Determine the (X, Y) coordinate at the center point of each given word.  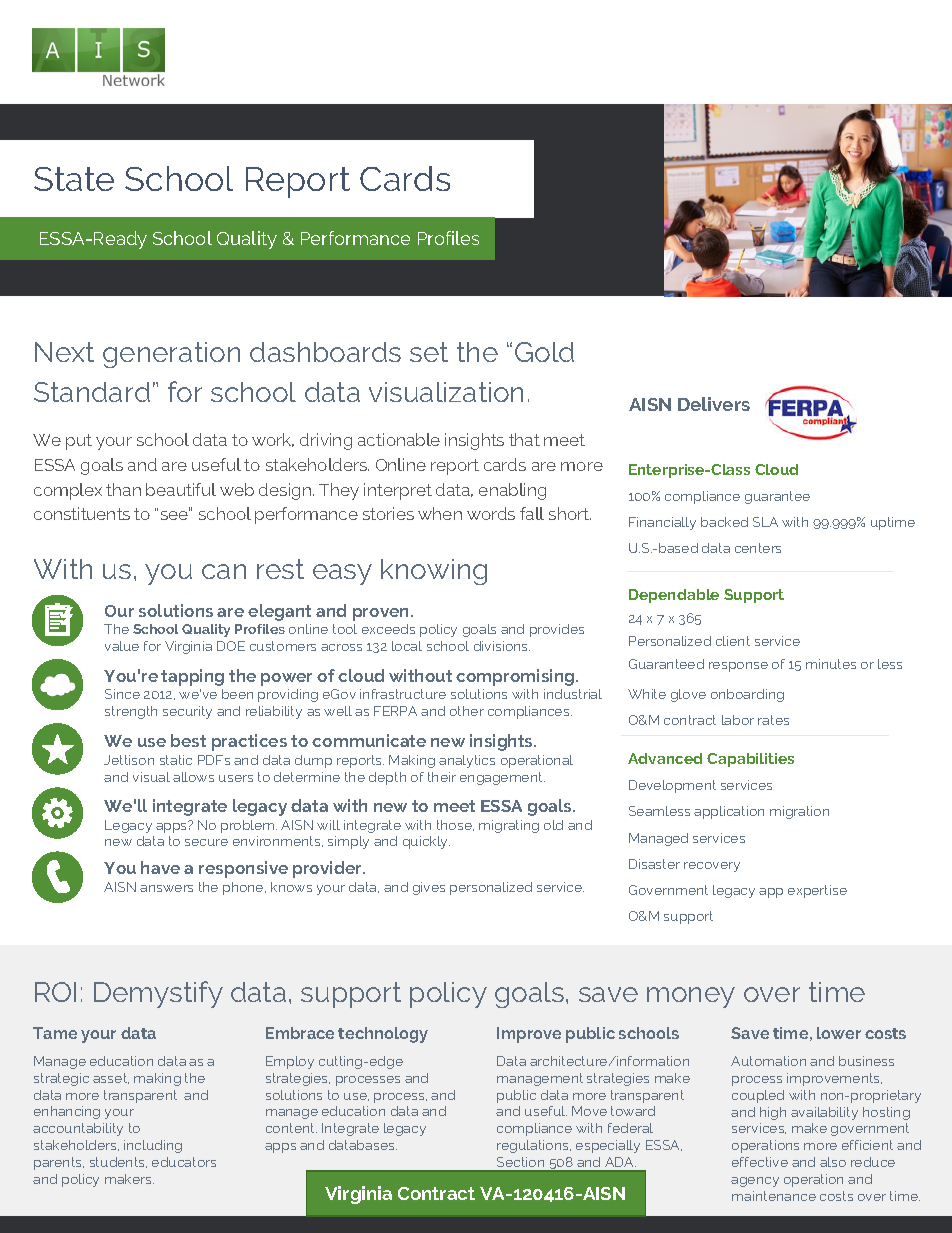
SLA (765, 522)
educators (184, 1162)
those (455, 825)
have (160, 867)
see (175, 514)
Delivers (714, 404)
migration (799, 812)
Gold (544, 352)
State (74, 179)
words (491, 513)
